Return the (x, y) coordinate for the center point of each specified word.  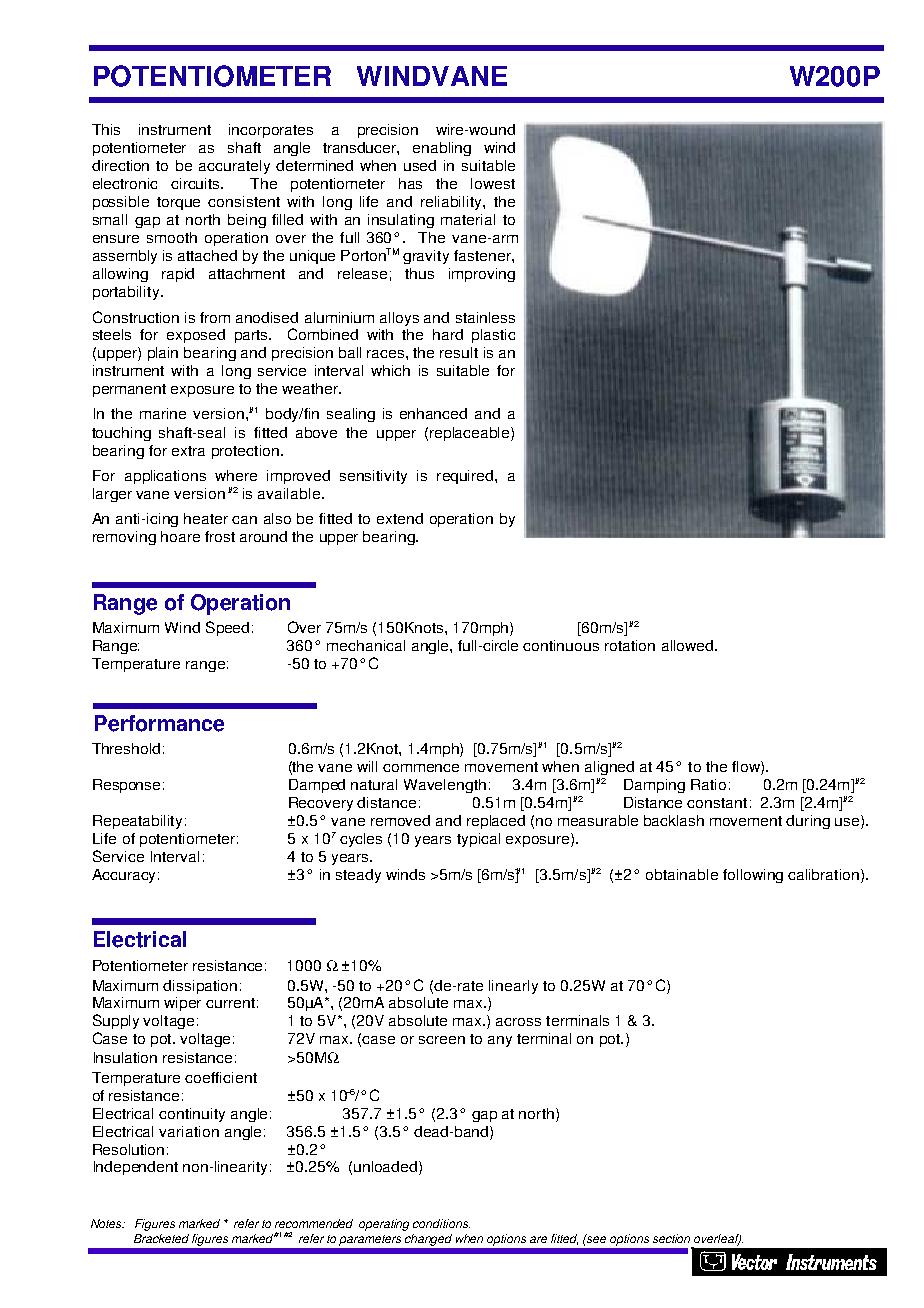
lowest (493, 183)
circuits (197, 183)
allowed (687, 645)
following (753, 876)
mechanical (366, 645)
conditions (441, 1223)
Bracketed (161, 1238)
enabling (442, 149)
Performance (159, 723)
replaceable (471, 434)
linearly (513, 987)
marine (163, 413)
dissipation (200, 987)
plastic (493, 336)
